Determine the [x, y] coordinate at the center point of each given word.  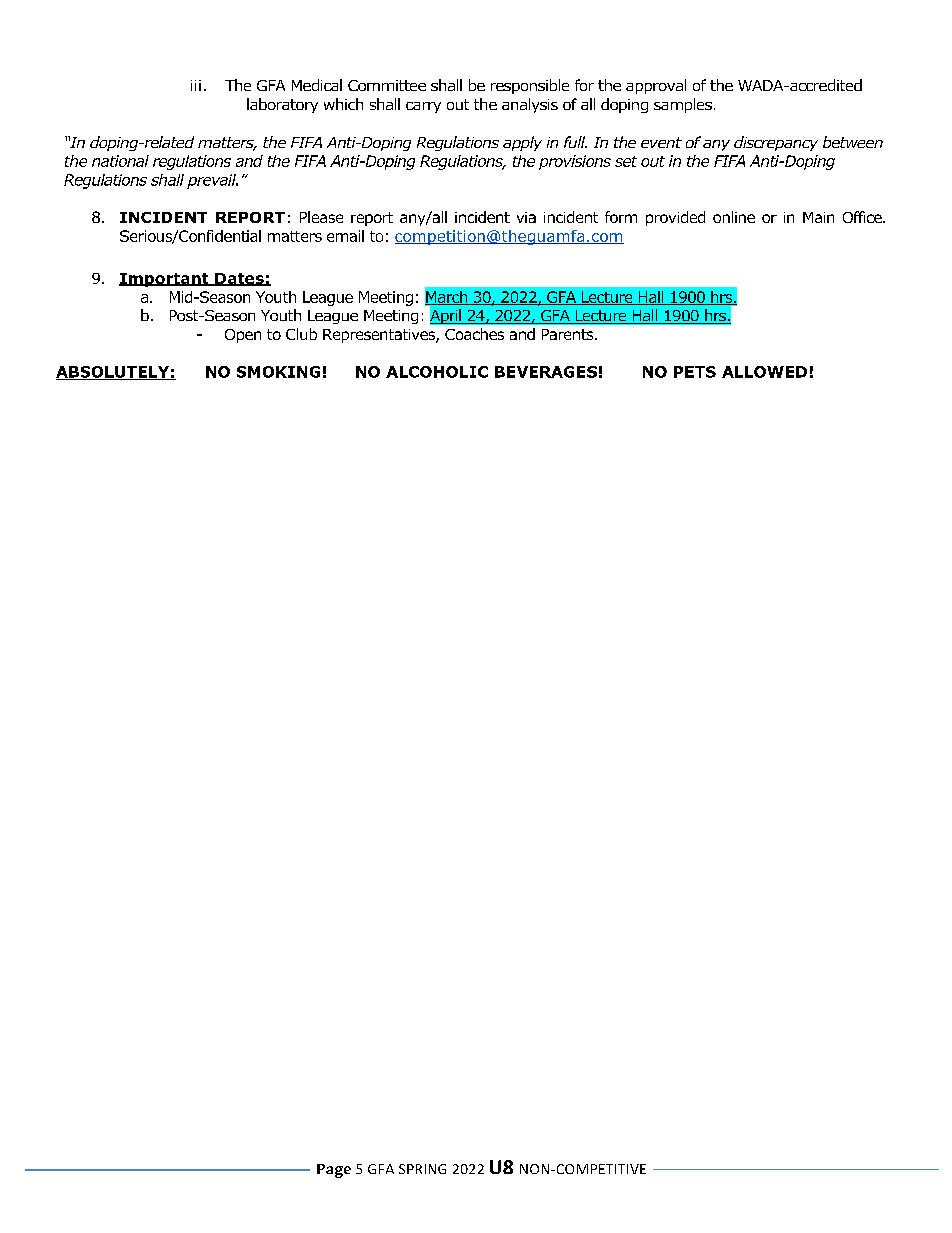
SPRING [422, 1169]
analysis [530, 105]
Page [334, 1171]
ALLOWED [764, 372]
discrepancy [776, 143]
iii [196, 85]
